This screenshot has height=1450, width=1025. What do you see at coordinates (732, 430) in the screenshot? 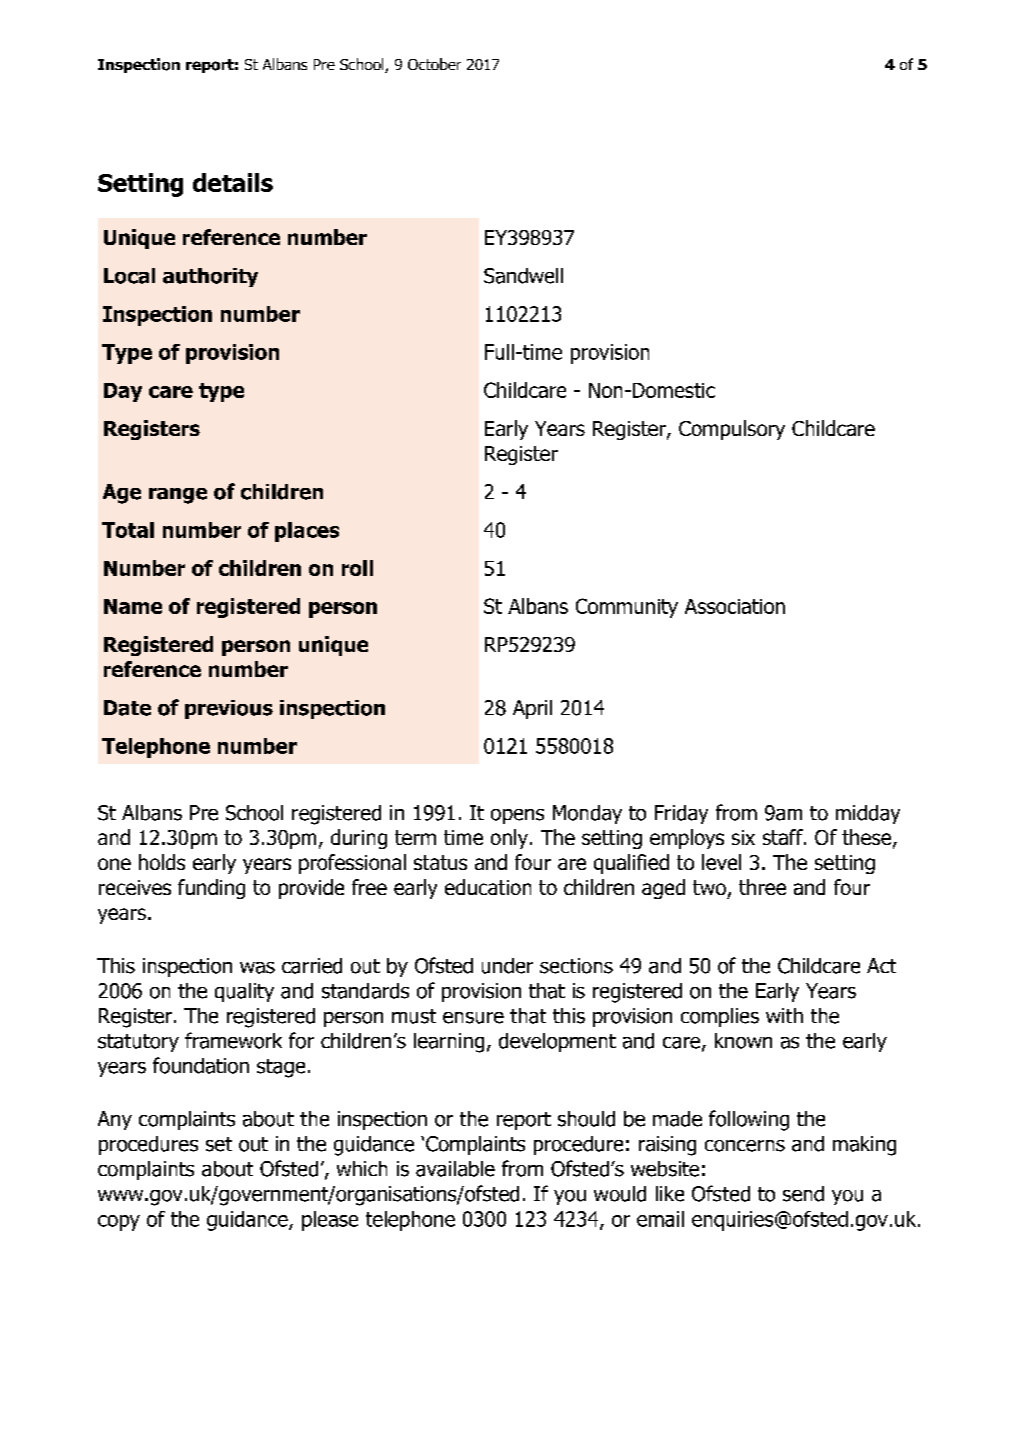
I see `Compulsory` at bounding box center [732, 430].
